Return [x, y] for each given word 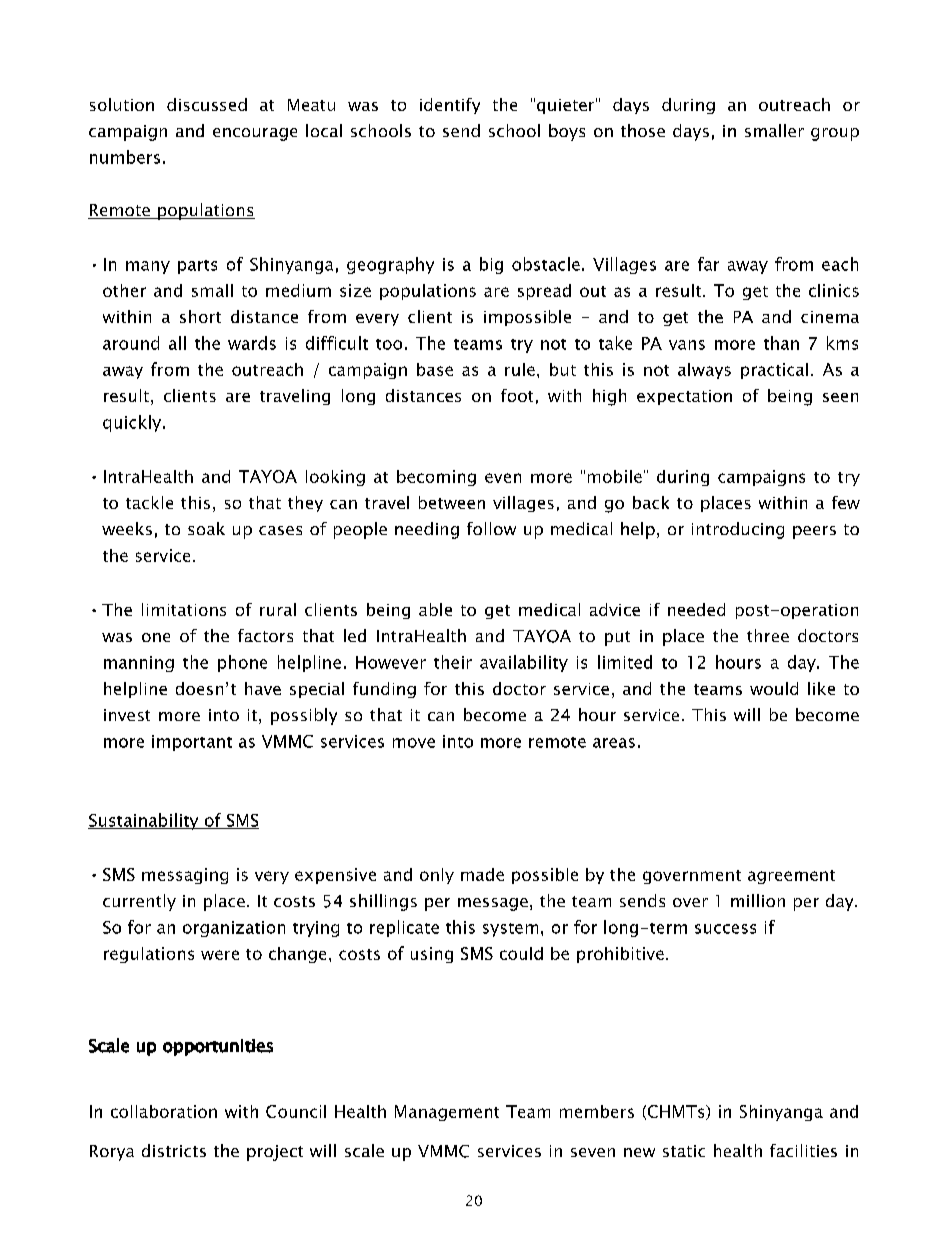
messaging [185, 876]
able [435, 609]
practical [774, 371]
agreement [791, 877]
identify [450, 106]
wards [252, 343]
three [768, 635]
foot [517, 395]
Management [447, 1113]
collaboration [164, 1111]
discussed [207, 104]
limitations [184, 609]
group [835, 134]
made [482, 874]
